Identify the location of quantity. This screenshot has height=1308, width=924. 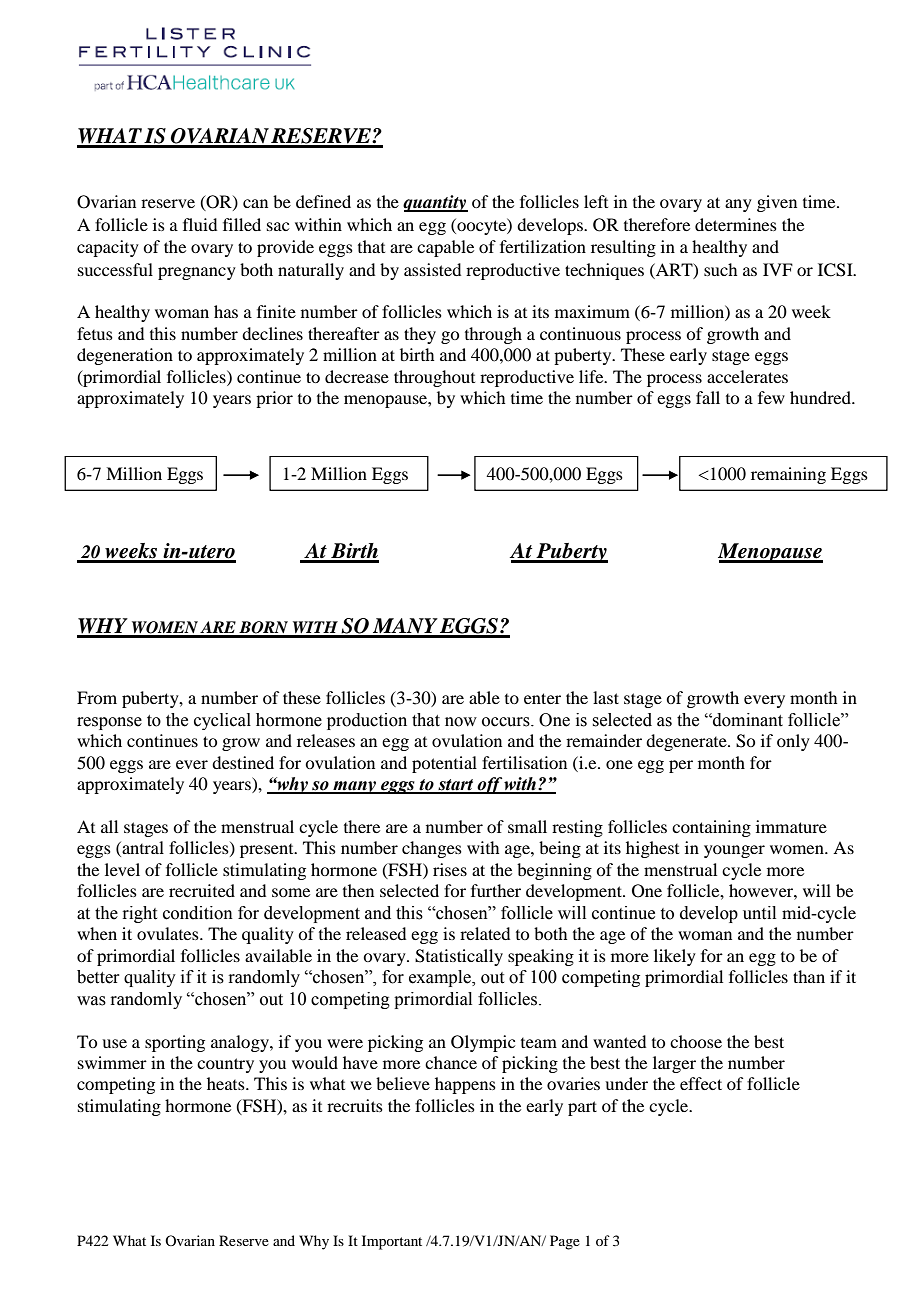
(435, 203).
